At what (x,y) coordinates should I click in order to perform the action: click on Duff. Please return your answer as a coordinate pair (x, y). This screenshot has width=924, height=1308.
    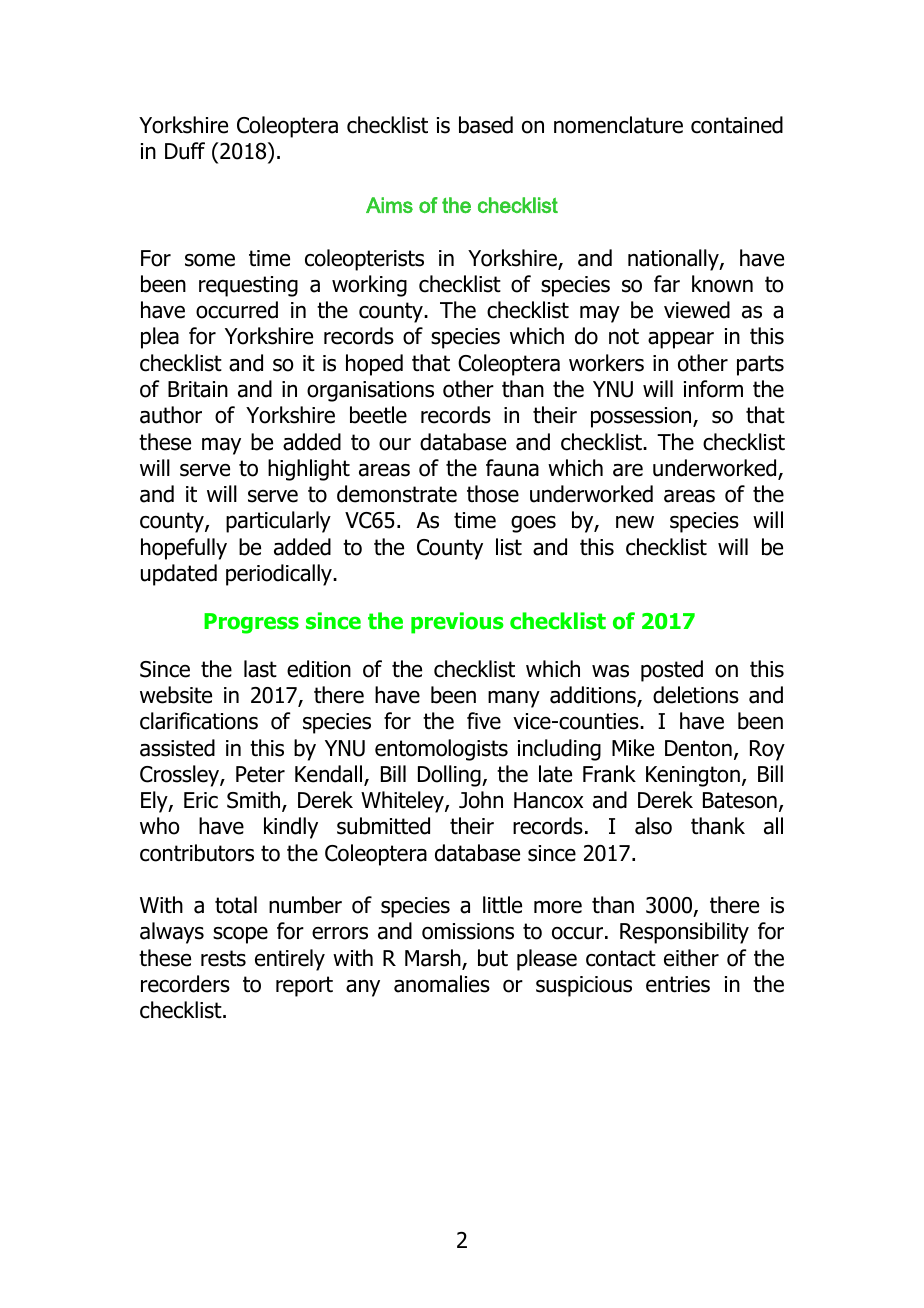
    Looking at the image, I should click on (185, 151).
